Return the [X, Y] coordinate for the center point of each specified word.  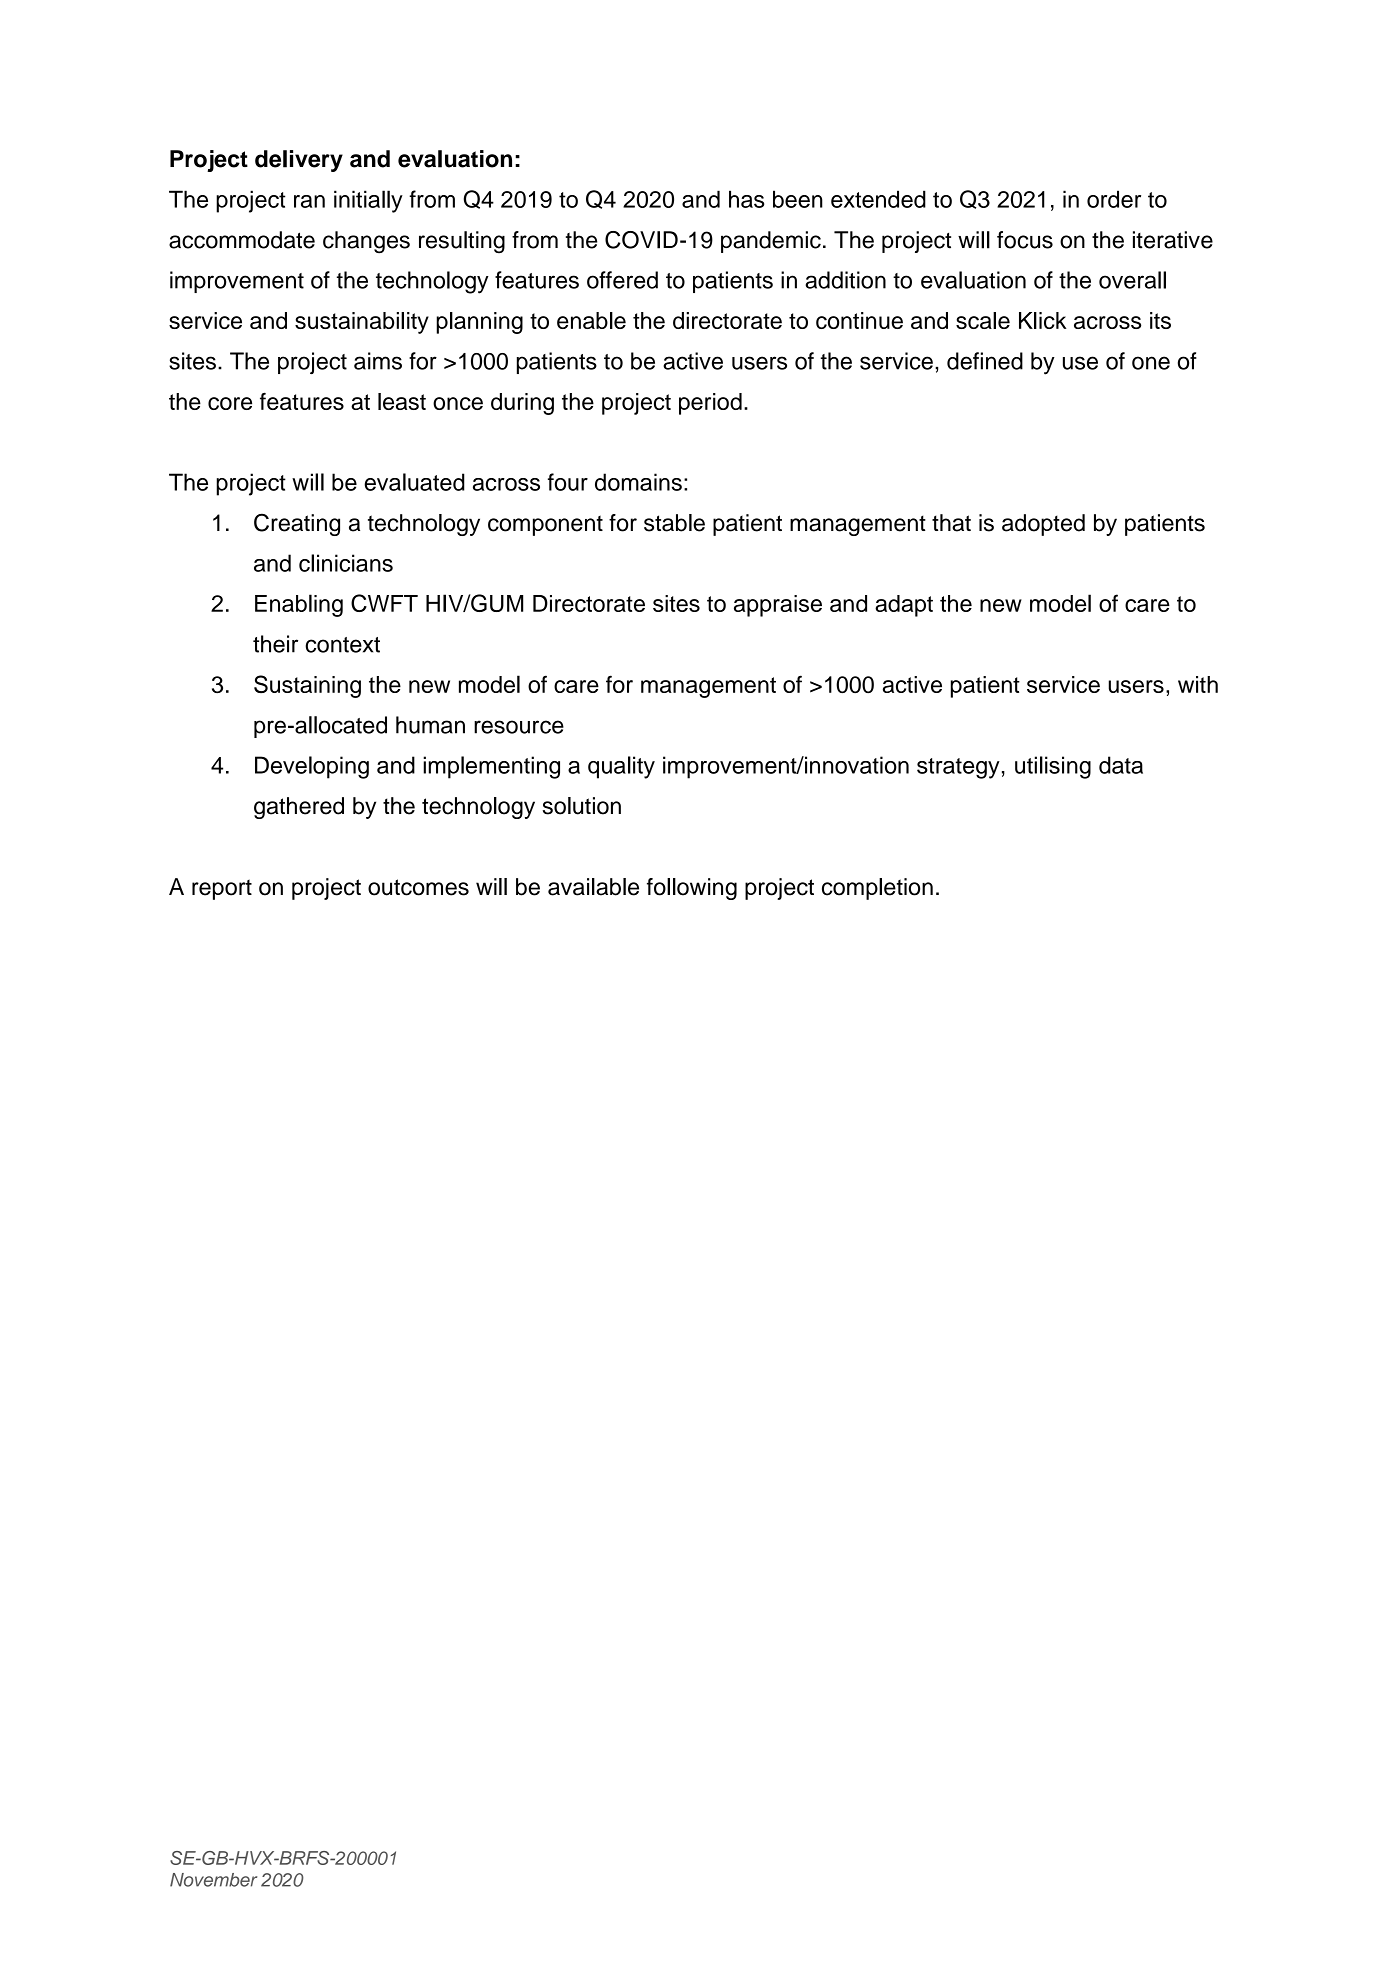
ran [309, 201]
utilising [1053, 767]
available [593, 887]
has [746, 199]
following [692, 889]
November [213, 1880]
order [1114, 199]
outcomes [418, 887]
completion [877, 889]
